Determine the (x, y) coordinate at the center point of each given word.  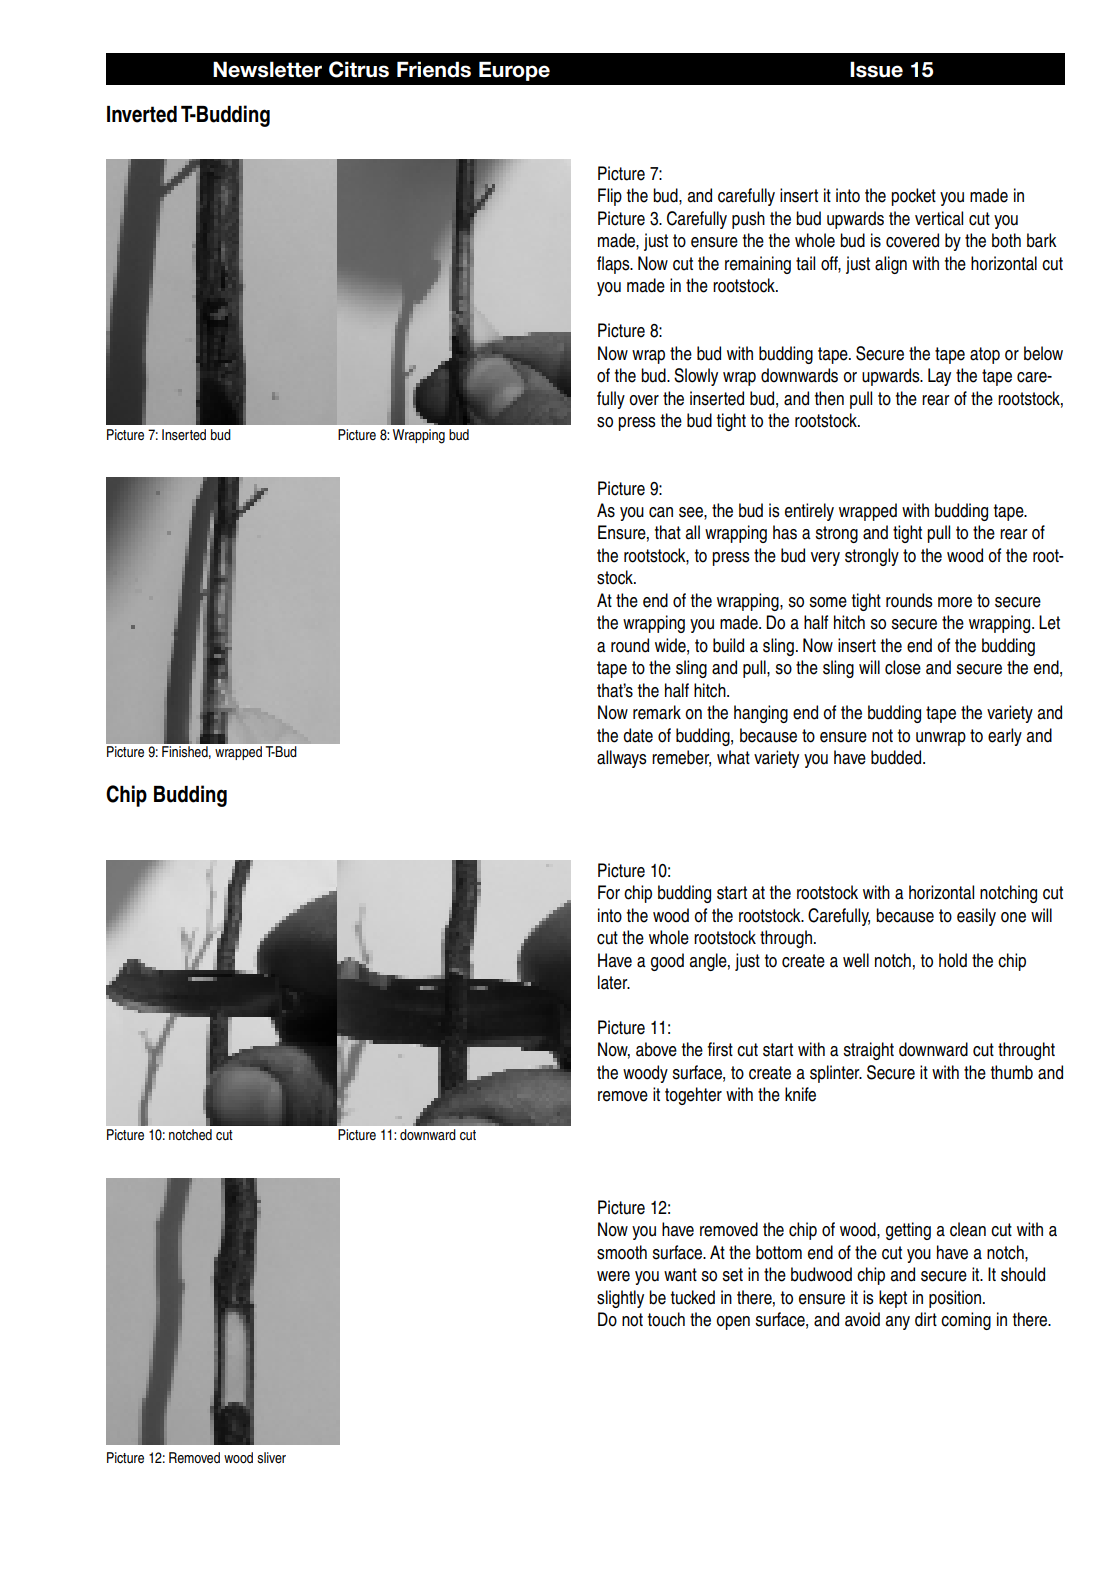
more (955, 602)
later (614, 982)
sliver (271, 1458)
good (667, 962)
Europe (514, 71)
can (661, 512)
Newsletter (267, 69)
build (728, 645)
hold (953, 960)
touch (666, 1319)
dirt (926, 1319)
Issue (876, 69)
